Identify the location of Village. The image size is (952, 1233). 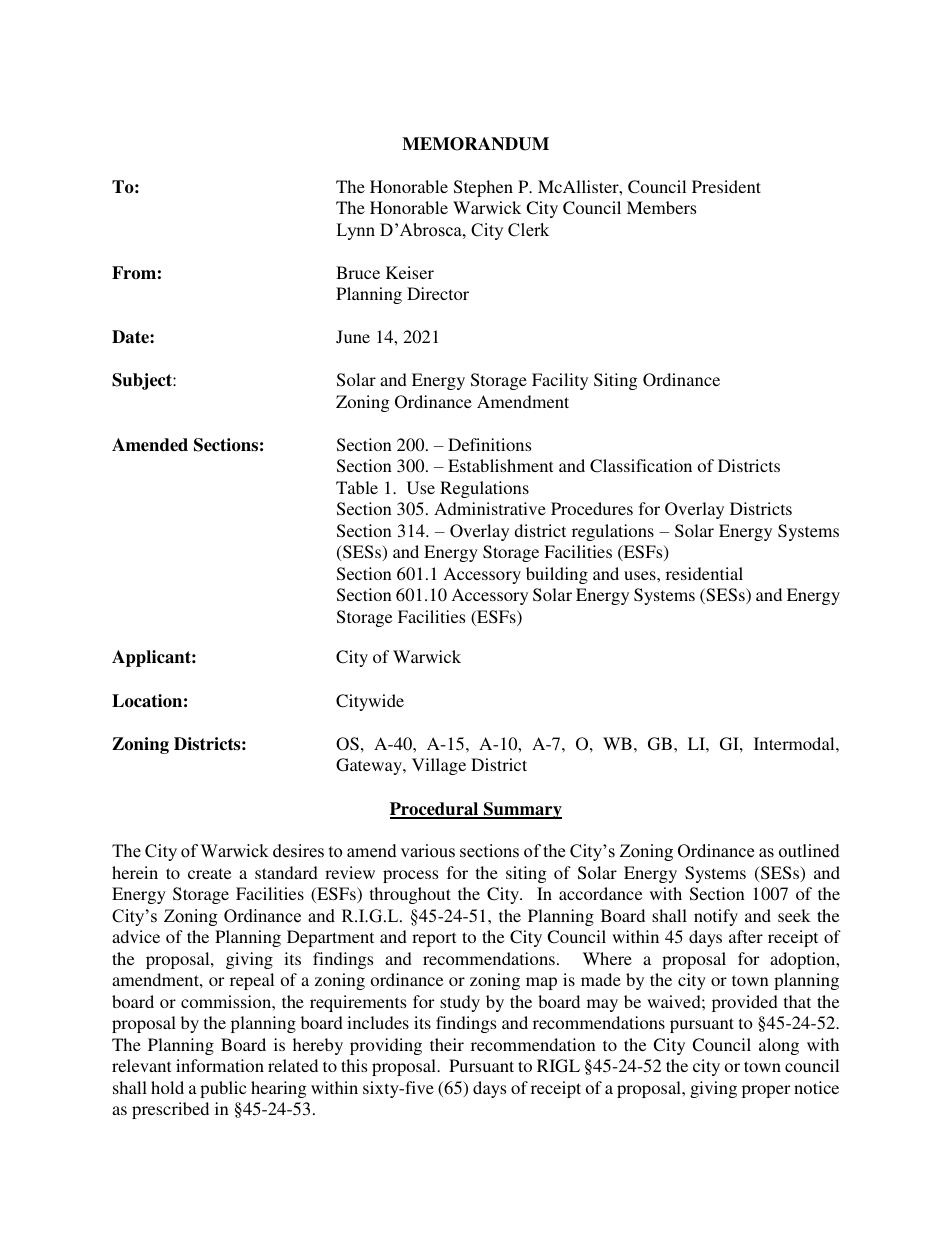
(439, 766).
